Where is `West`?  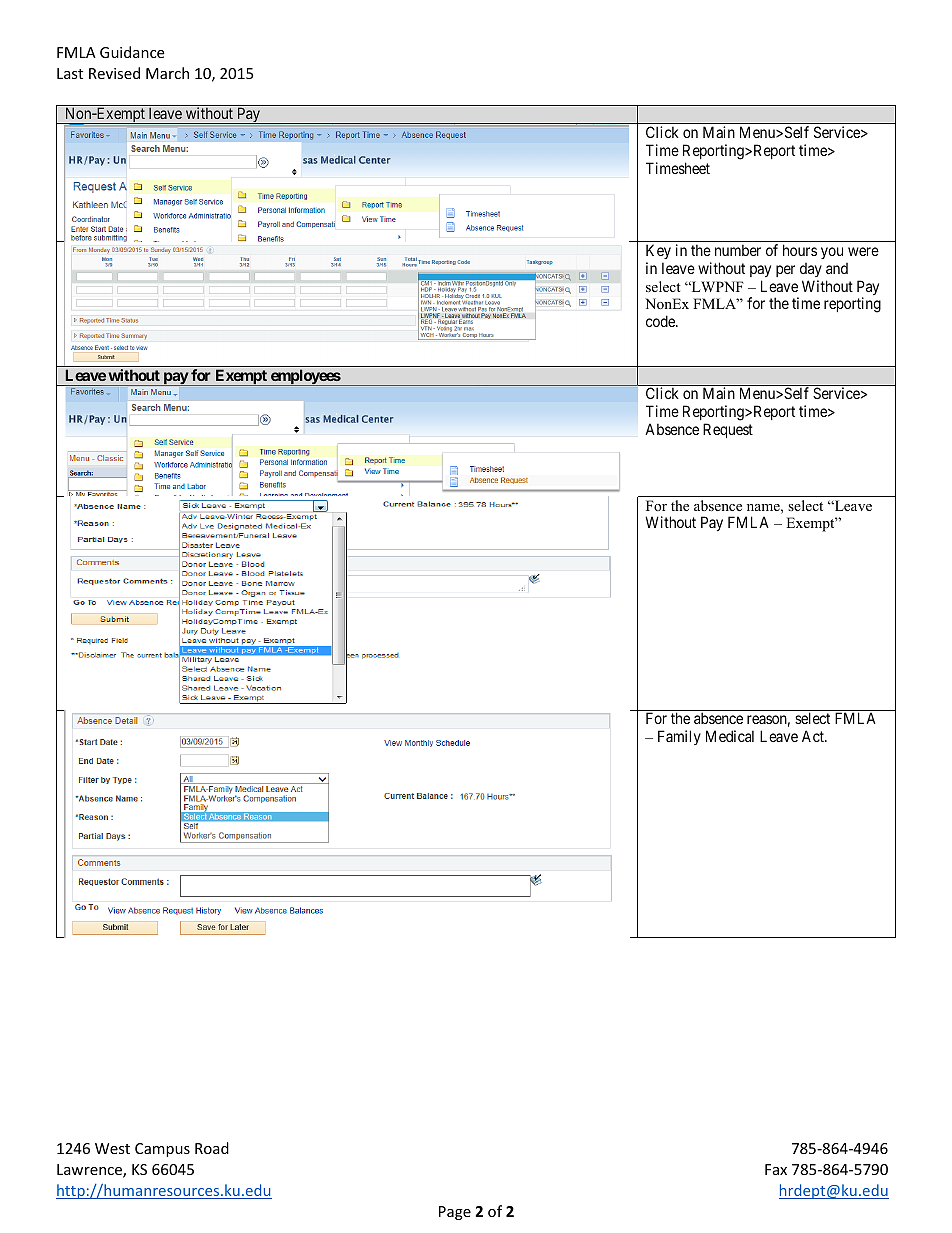
West is located at coordinates (112, 1148).
